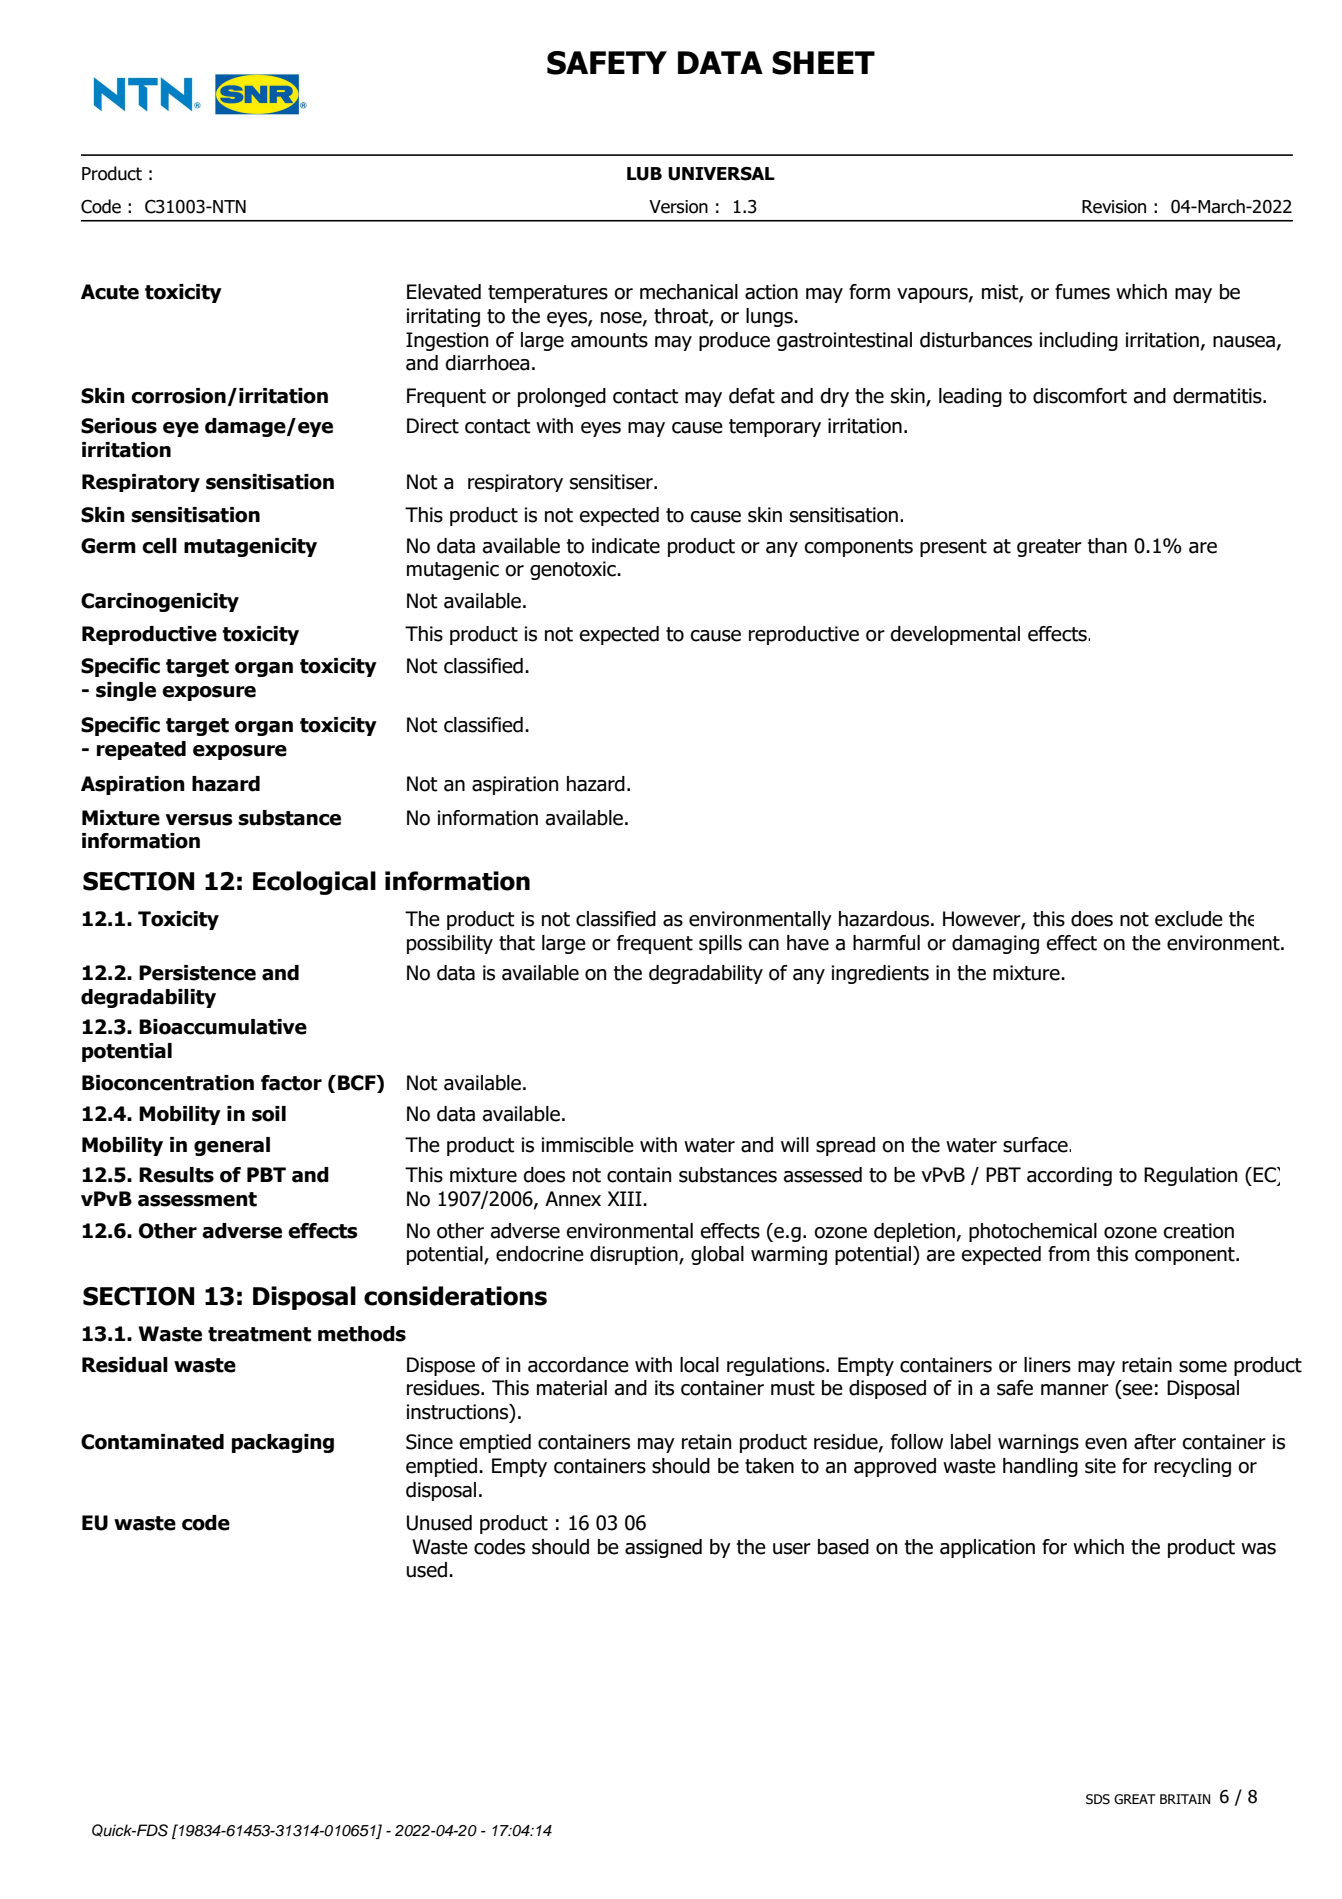 The width and height of the document is (1342, 1899). Describe the element at coordinates (283, 1443) in the document. I see `packaging` at that location.
